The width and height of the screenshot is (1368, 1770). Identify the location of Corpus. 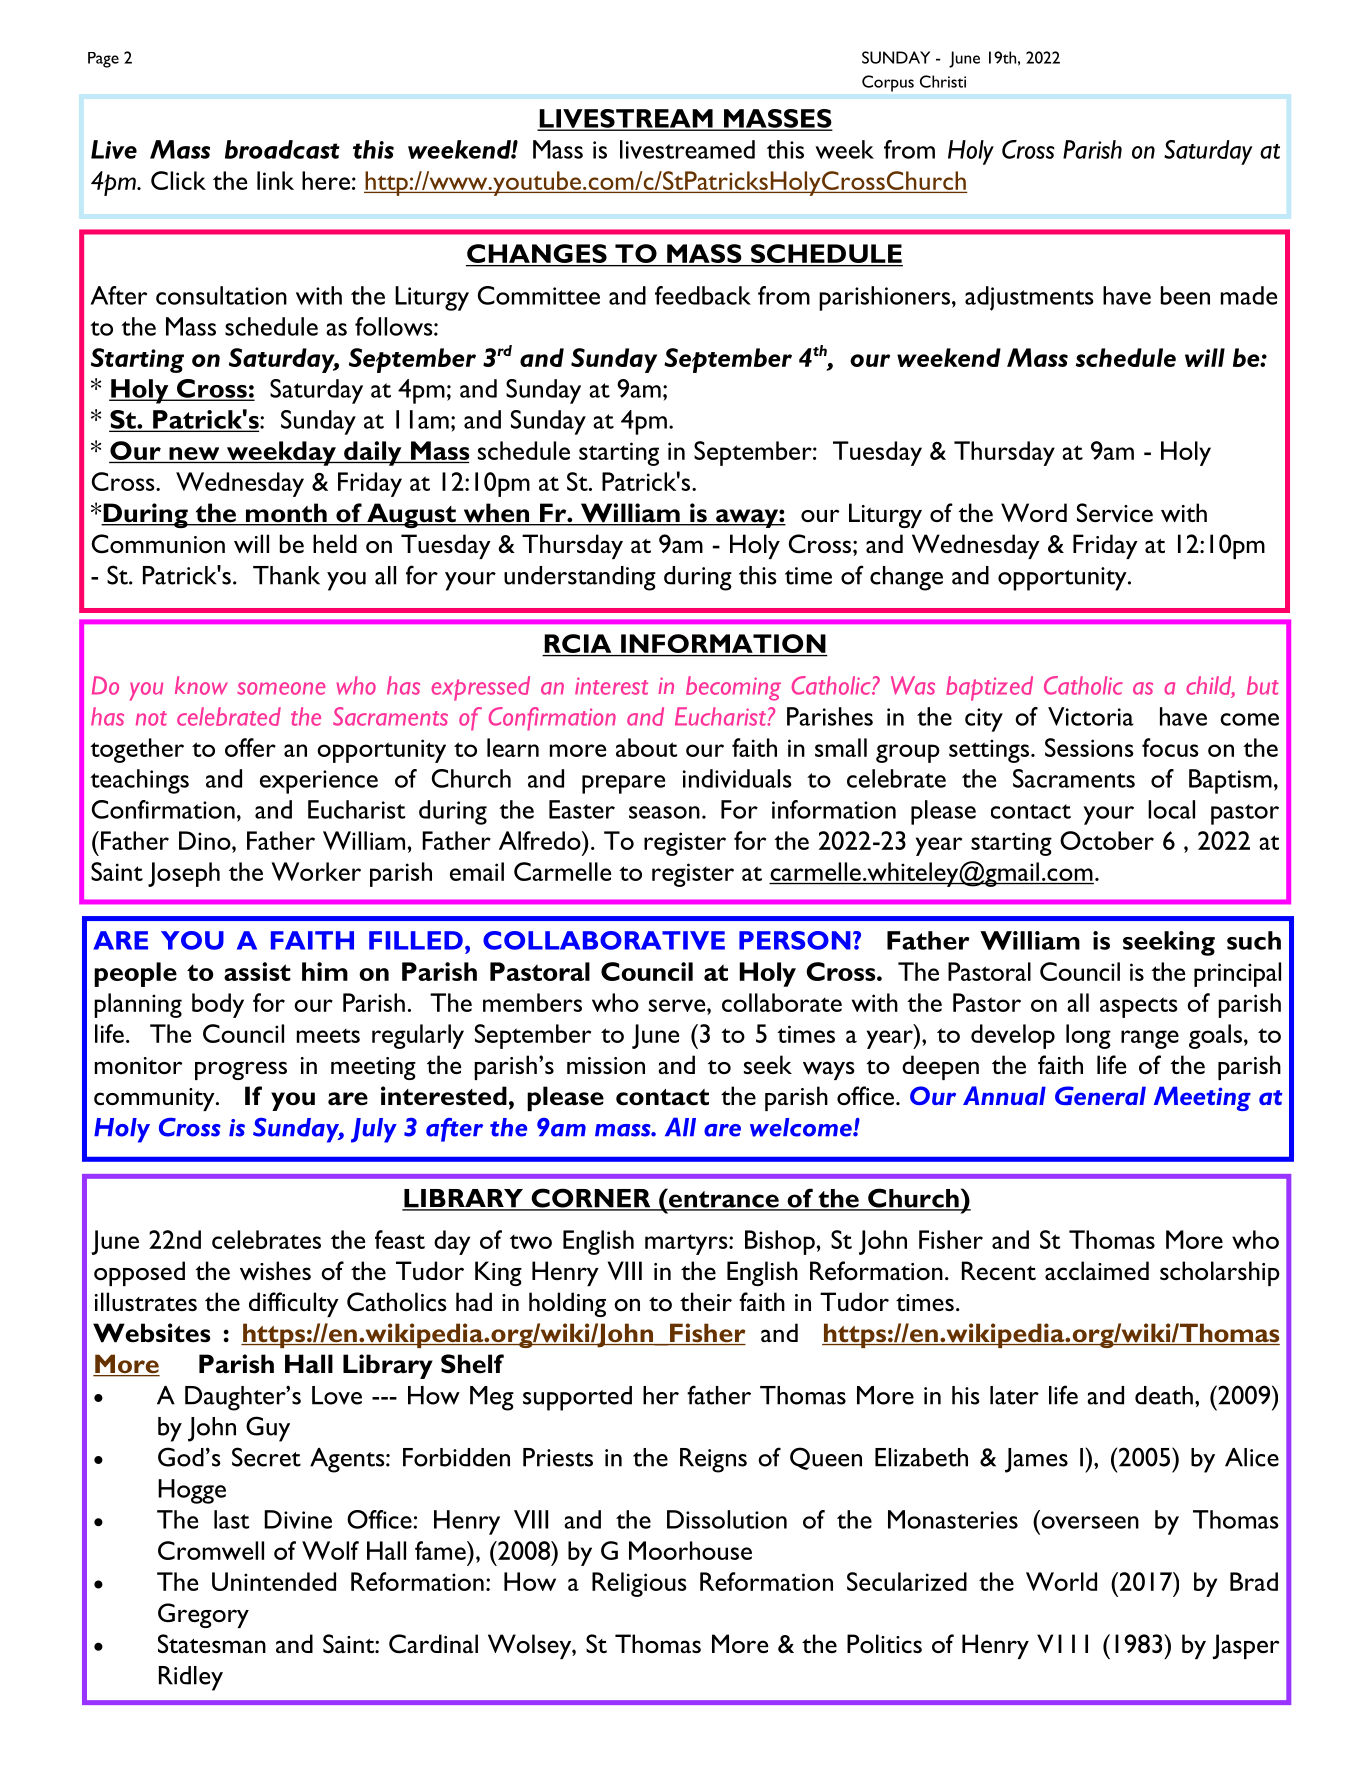
(888, 83).
